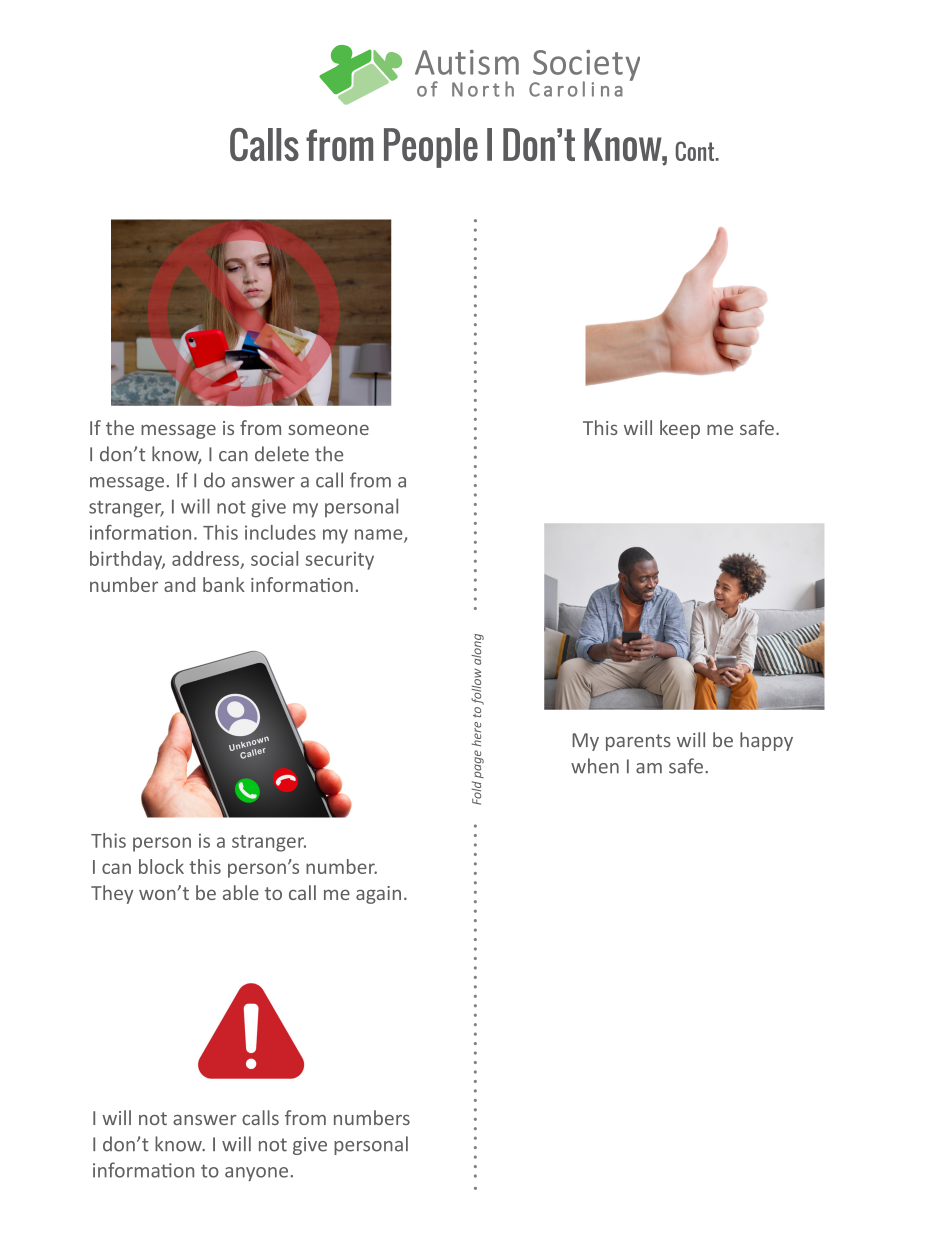 This page has height=1233, width=952. I want to click on happy, so click(766, 741).
